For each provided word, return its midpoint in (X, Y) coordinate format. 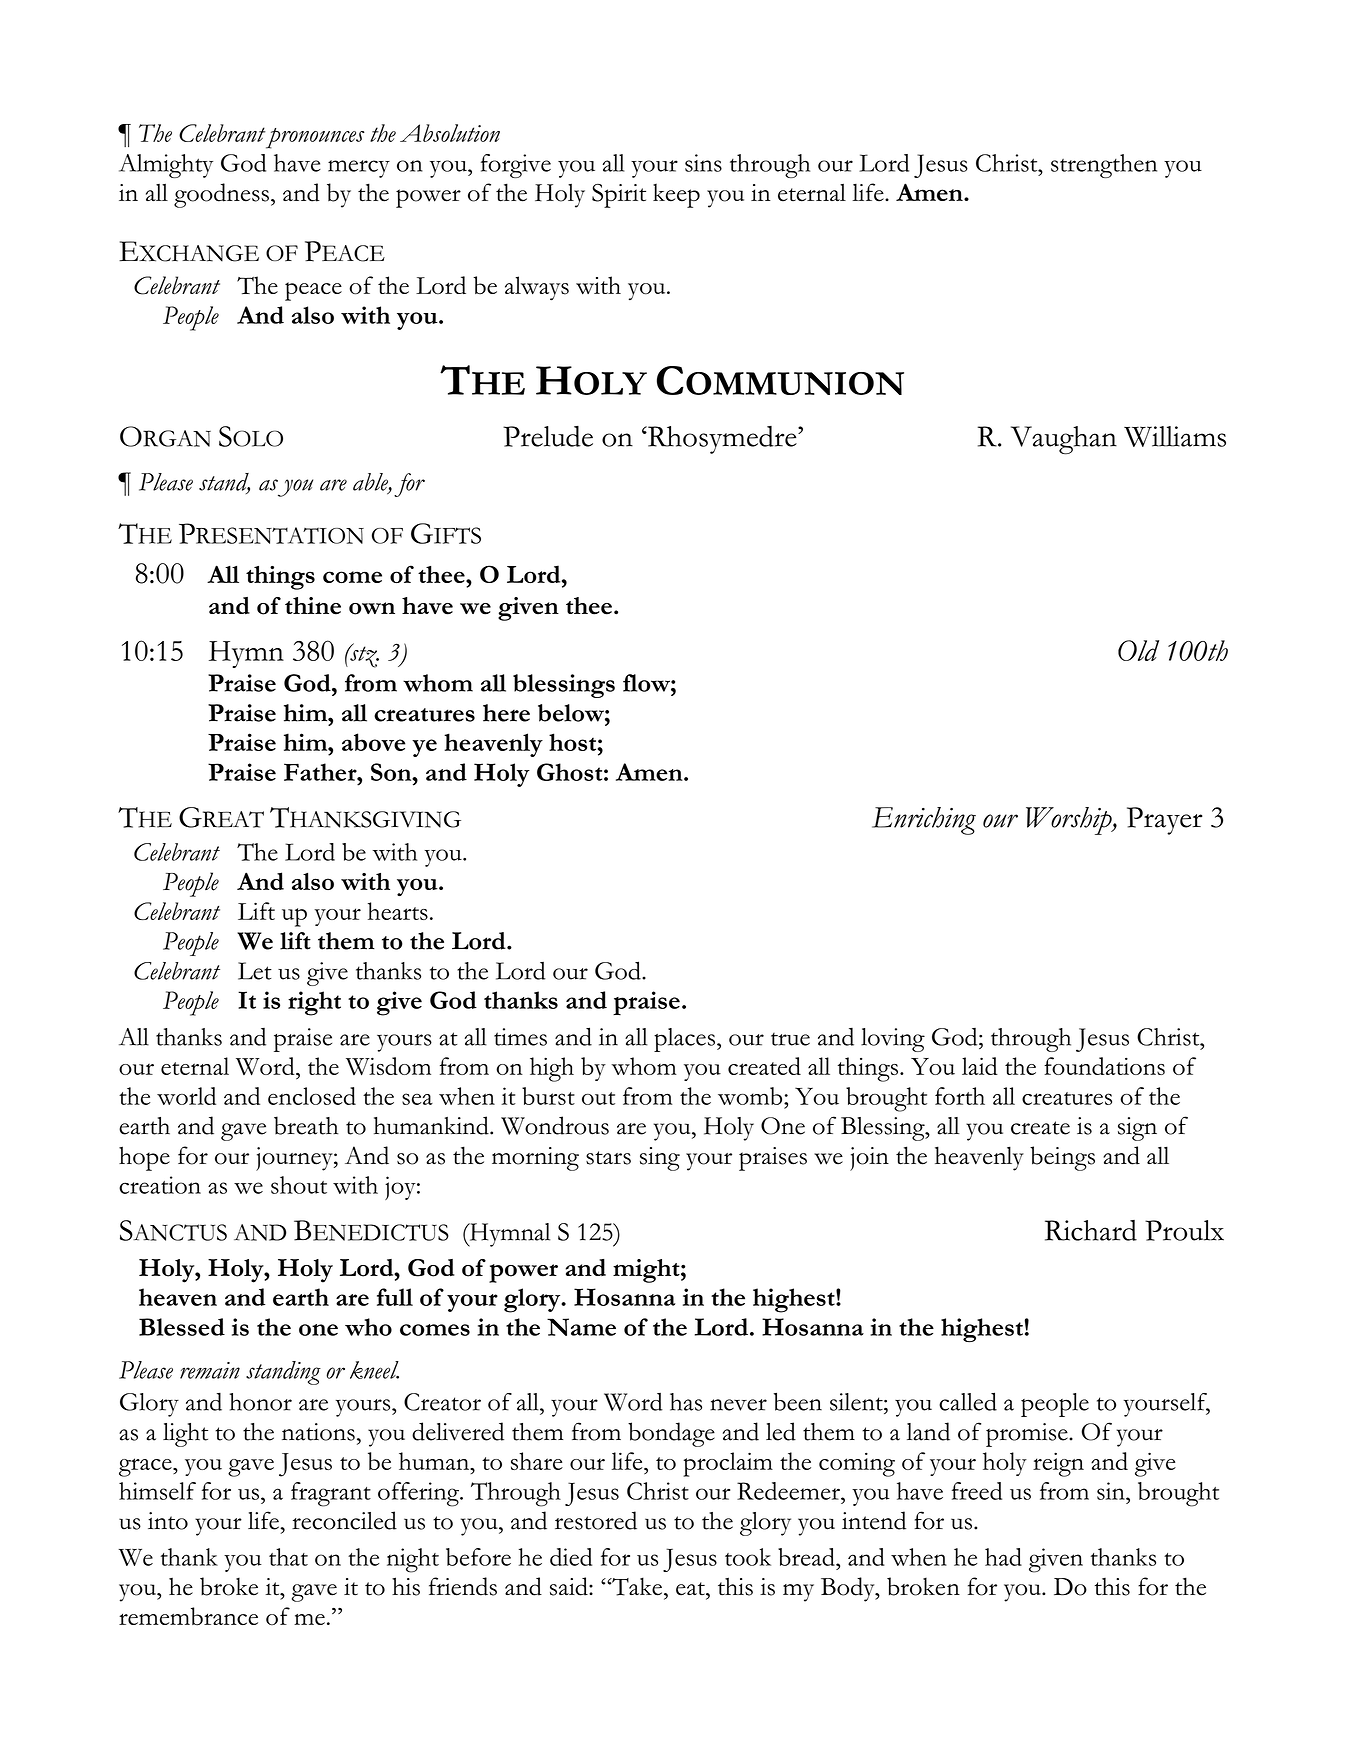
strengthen (1104, 166)
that (288, 1557)
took (748, 1557)
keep (676, 195)
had (1003, 1557)
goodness (221, 195)
